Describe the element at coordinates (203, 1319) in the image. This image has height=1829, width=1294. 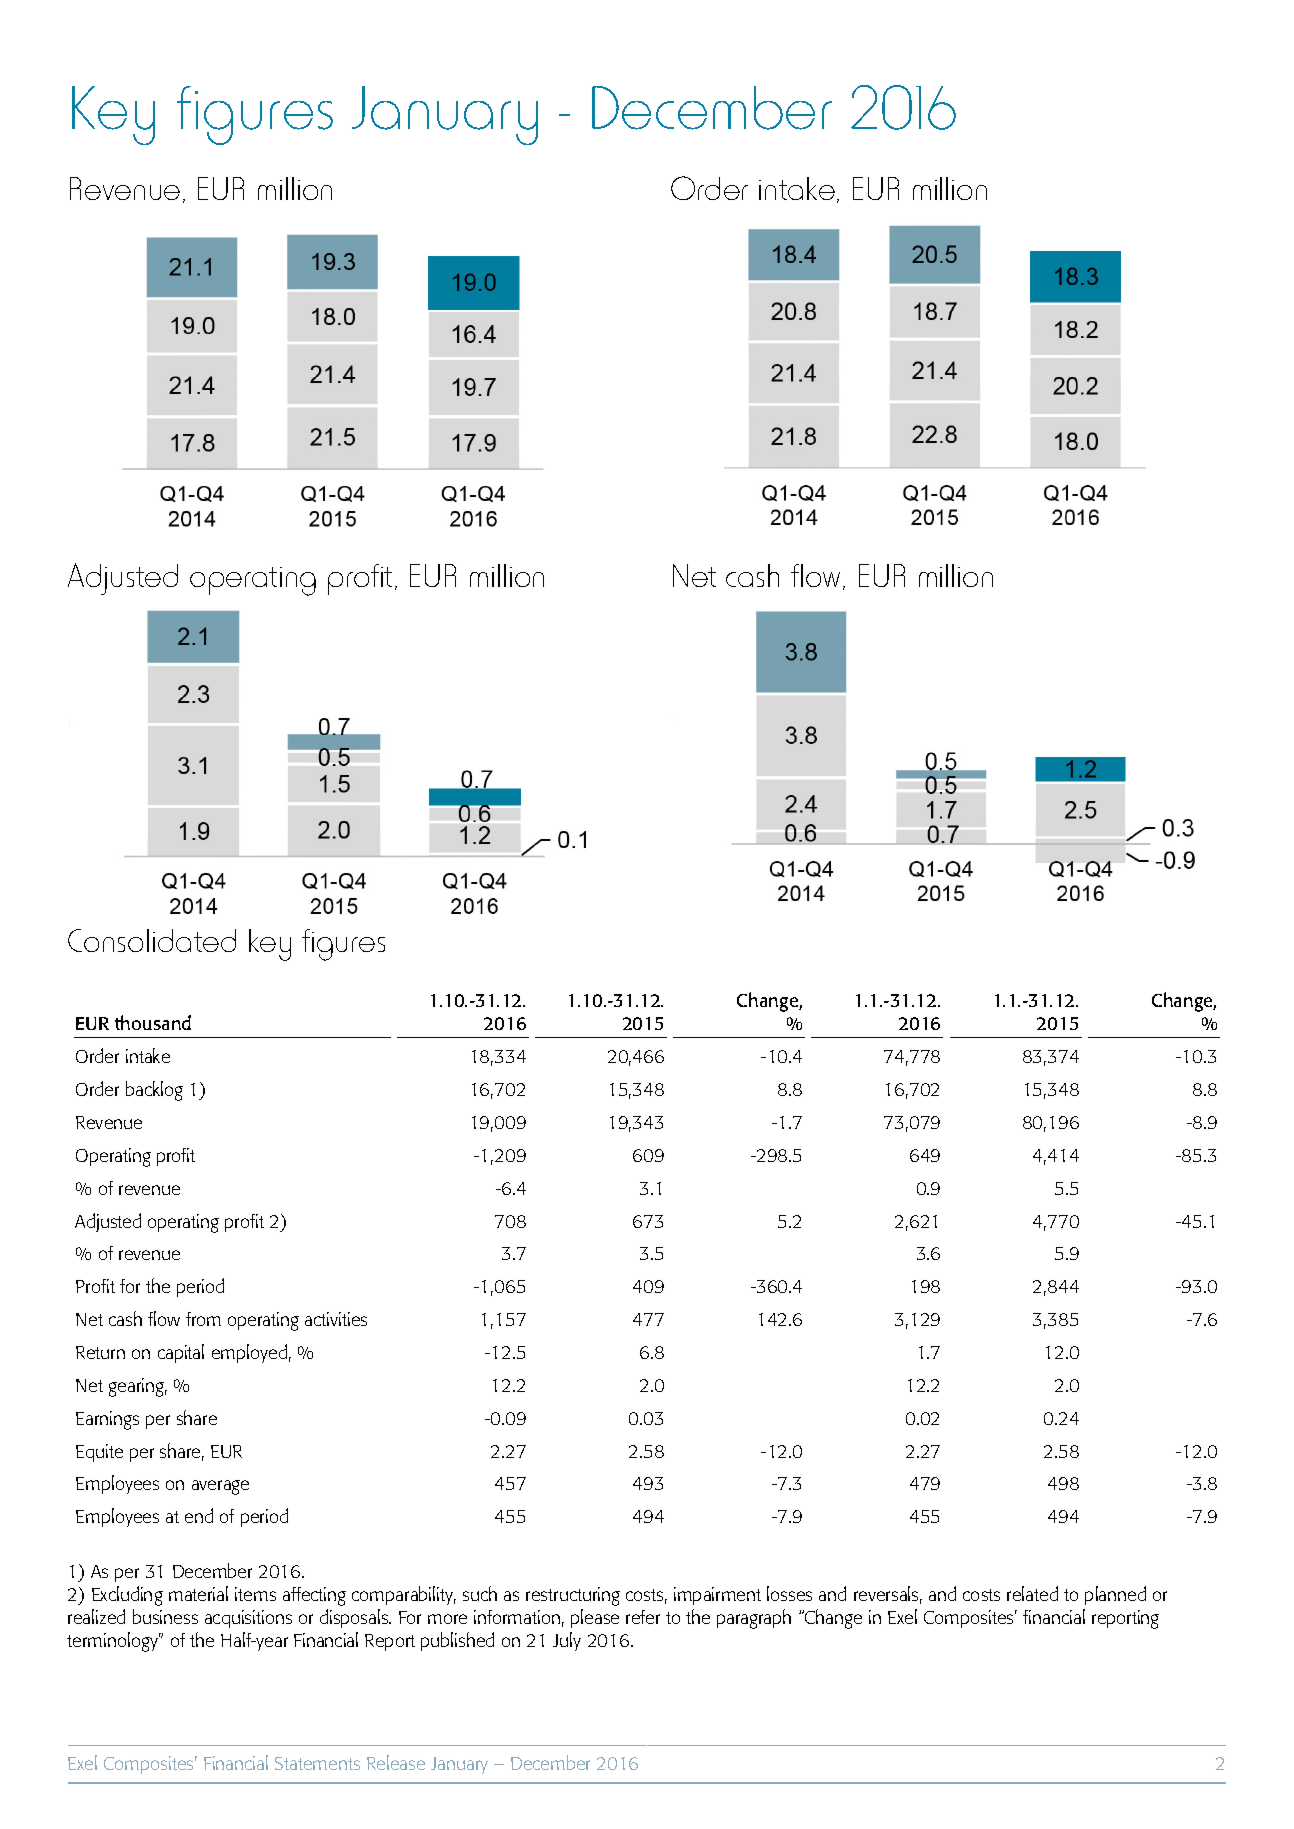
I see `from` at that location.
